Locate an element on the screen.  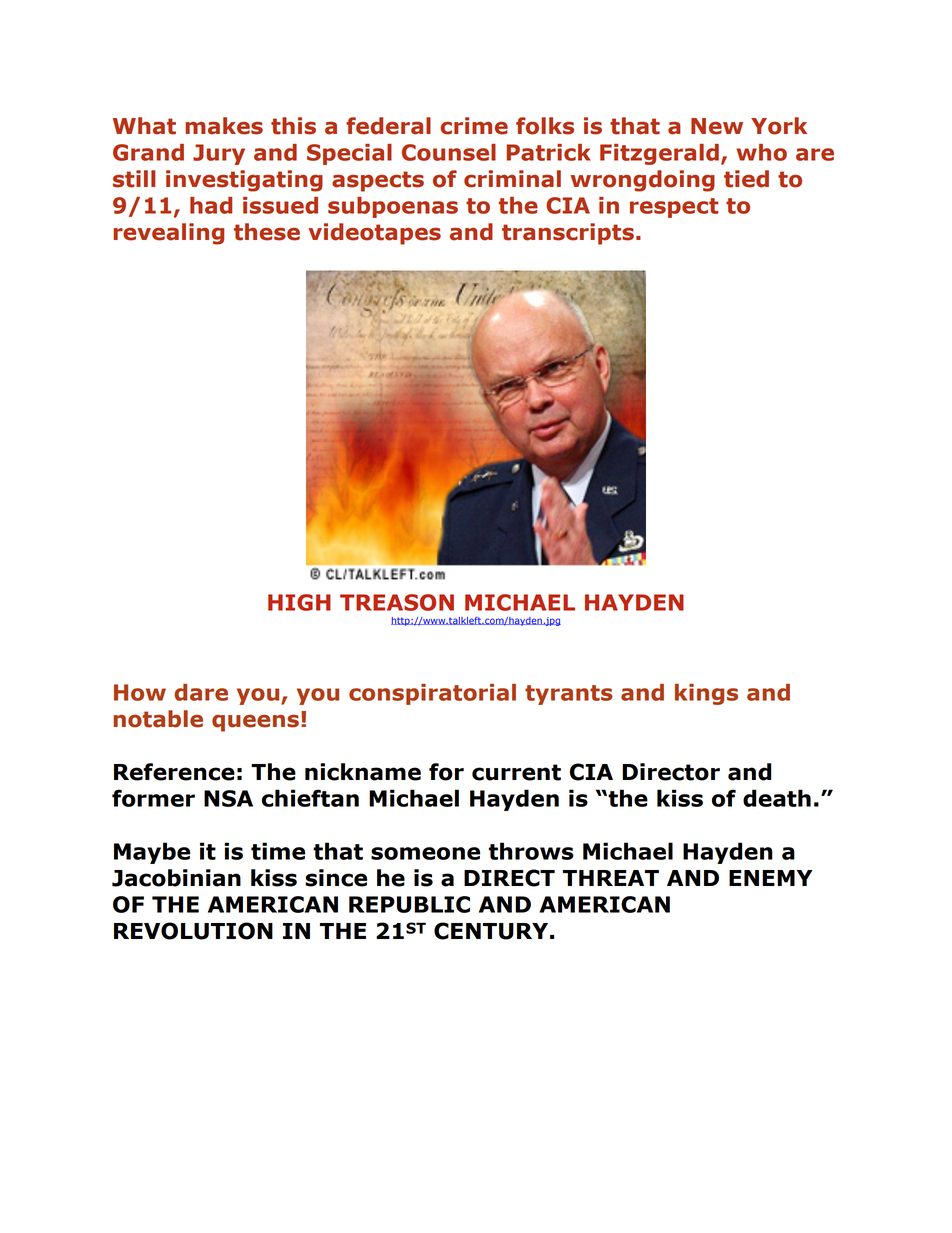
dare is located at coordinates (201, 692).
